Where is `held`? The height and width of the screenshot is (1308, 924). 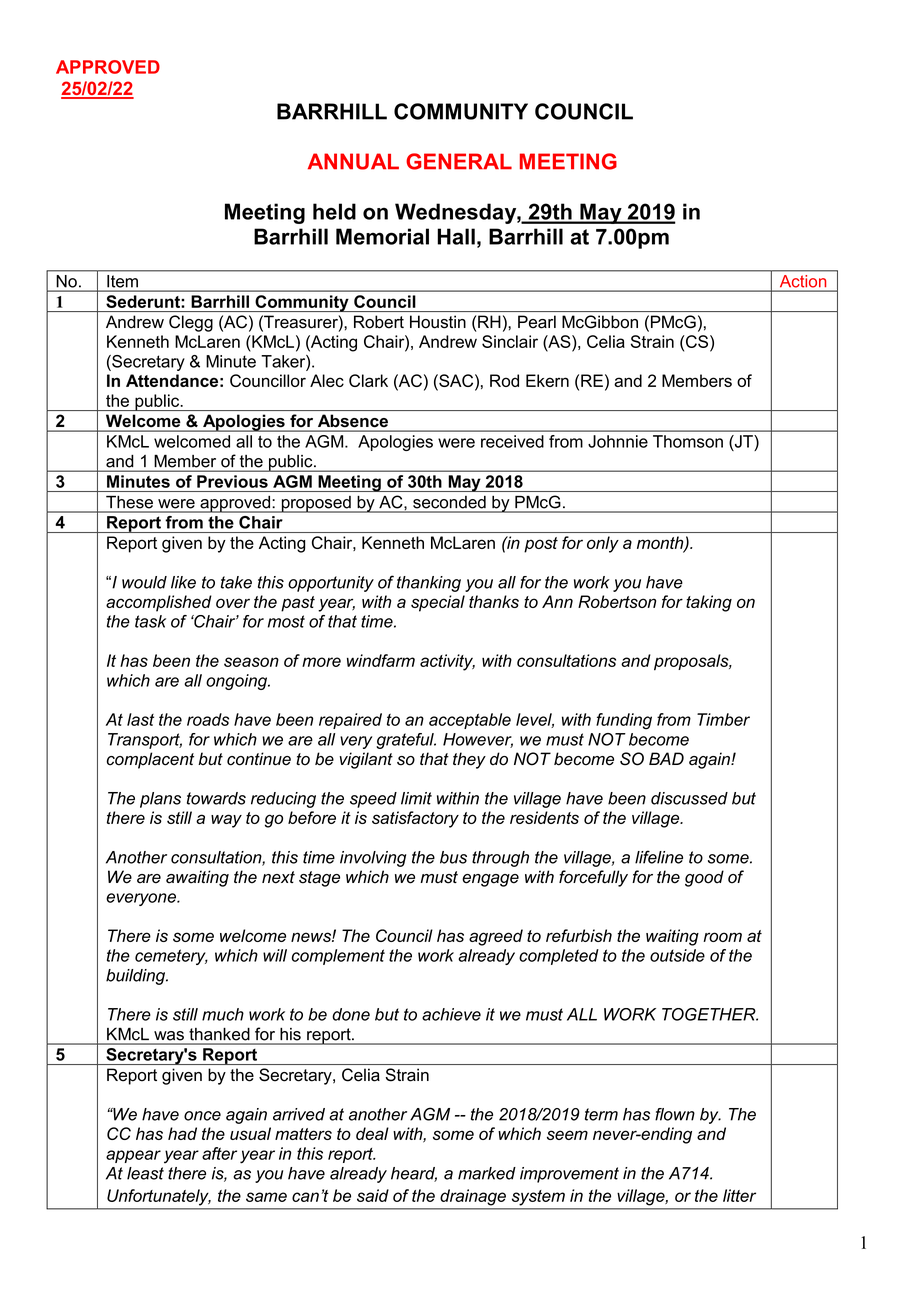
held is located at coordinates (334, 211).
